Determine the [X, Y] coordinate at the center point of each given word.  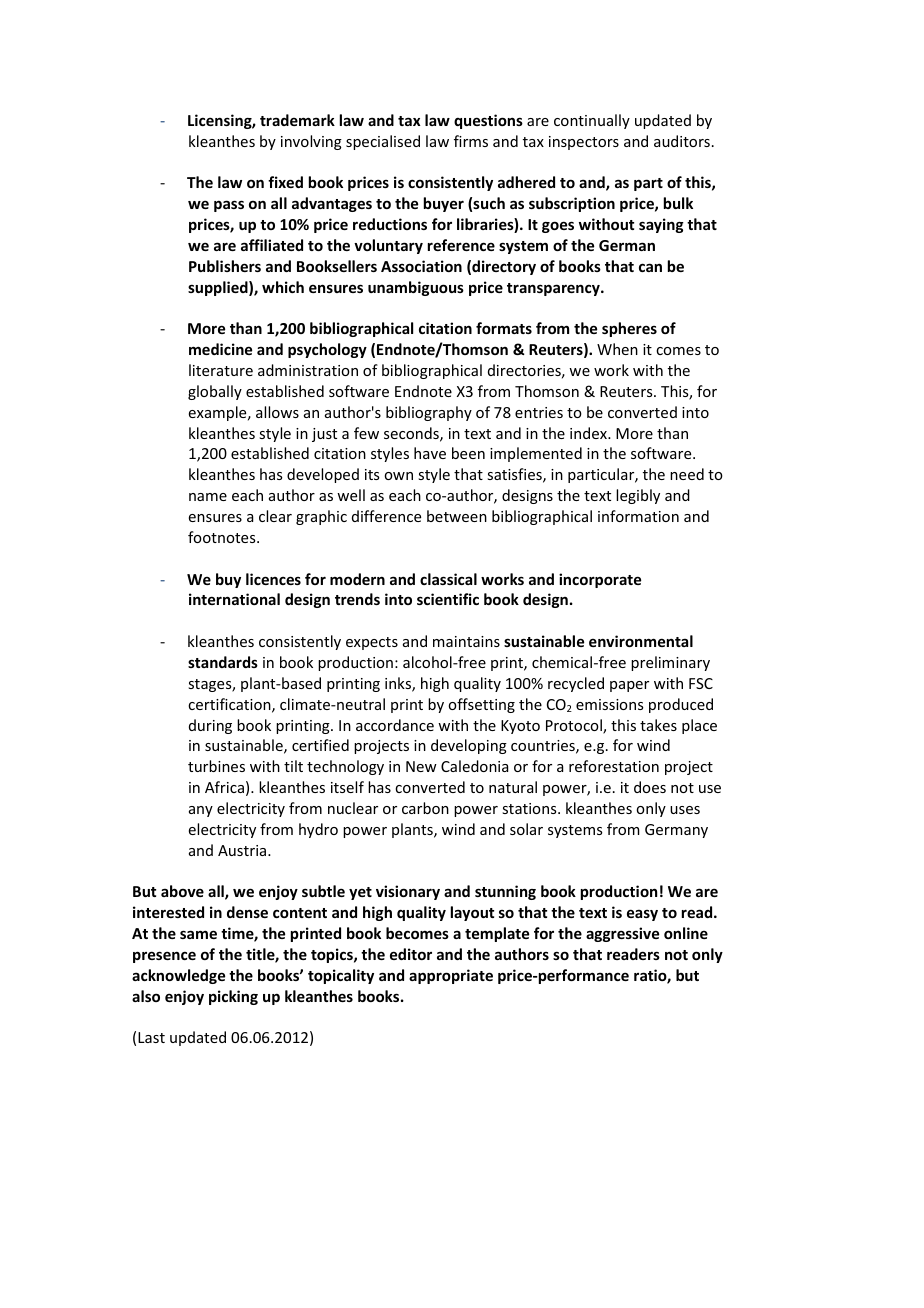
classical [448, 579]
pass [229, 206]
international [234, 599]
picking [233, 997]
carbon [425, 808]
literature [221, 370]
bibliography [429, 413]
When [617, 349]
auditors [682, 141]
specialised [383, 142]
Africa [224, 787]
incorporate [600, 580]
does [650, 787]
